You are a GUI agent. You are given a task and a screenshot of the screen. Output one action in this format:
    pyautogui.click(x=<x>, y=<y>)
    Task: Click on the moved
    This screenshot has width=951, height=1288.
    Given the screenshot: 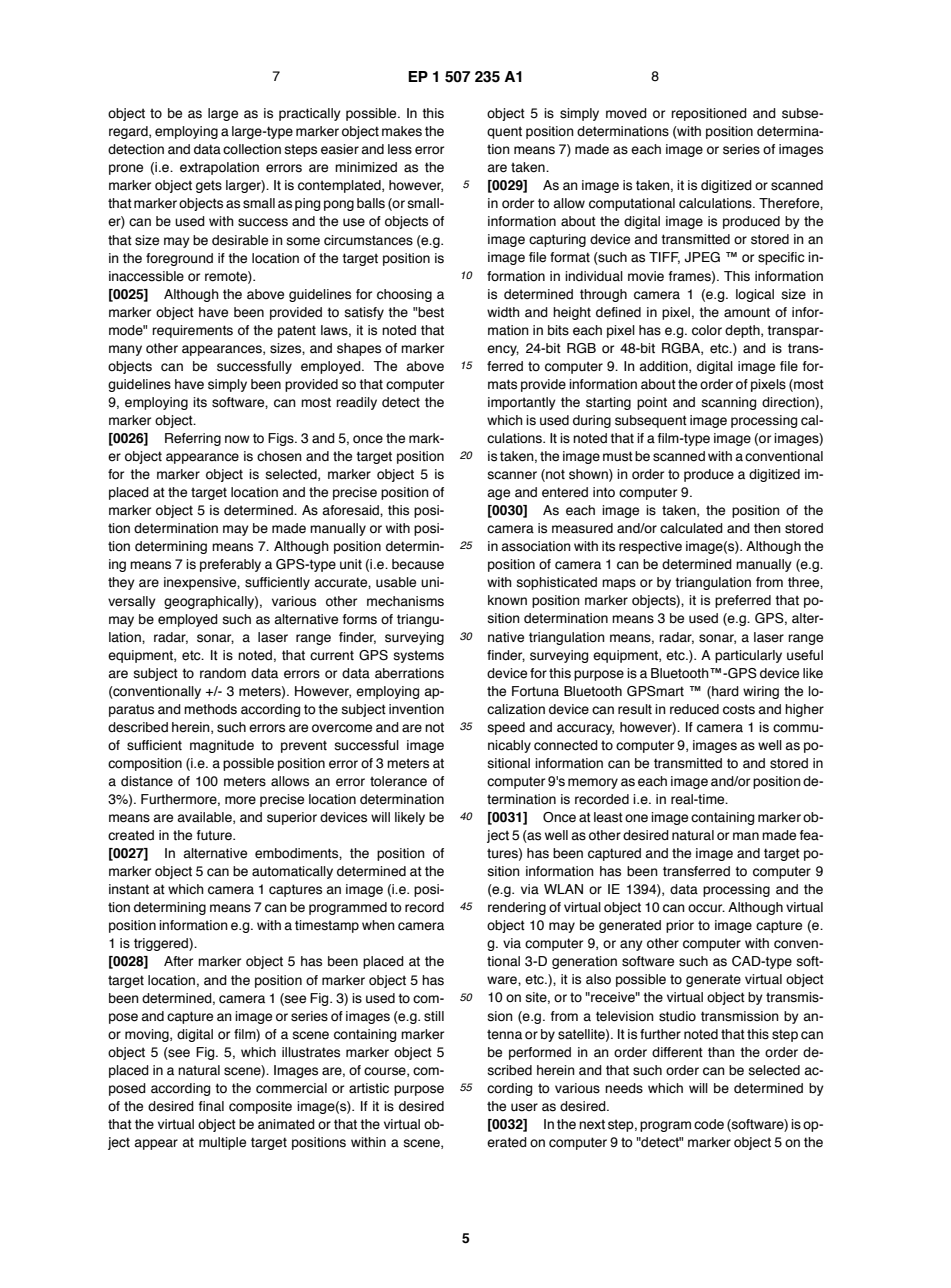 What is the action you would take?
    pyautogui.click(x=626, y=113)
